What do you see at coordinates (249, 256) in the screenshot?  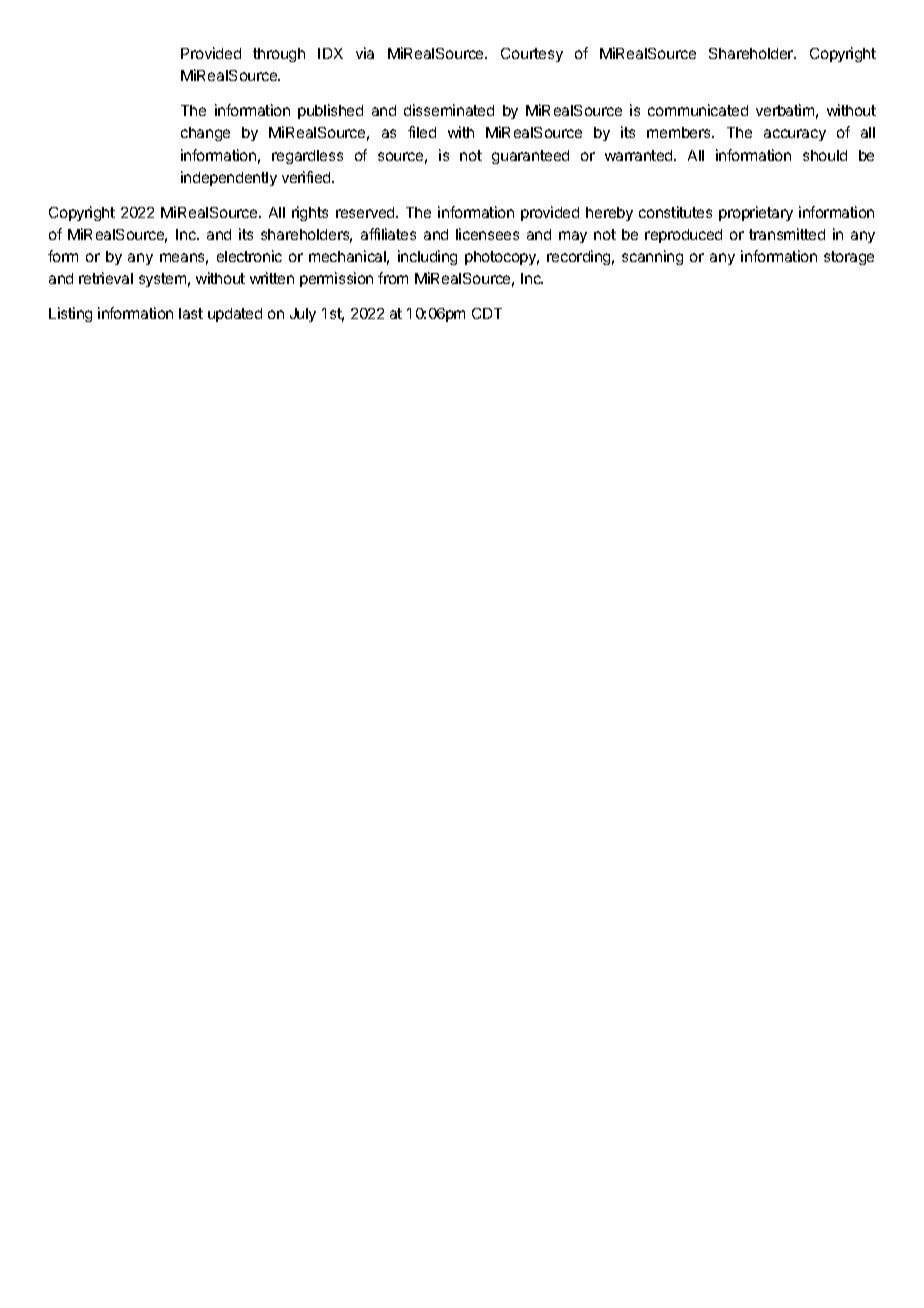 I see `electronic` at bounding box center [249, 256].
